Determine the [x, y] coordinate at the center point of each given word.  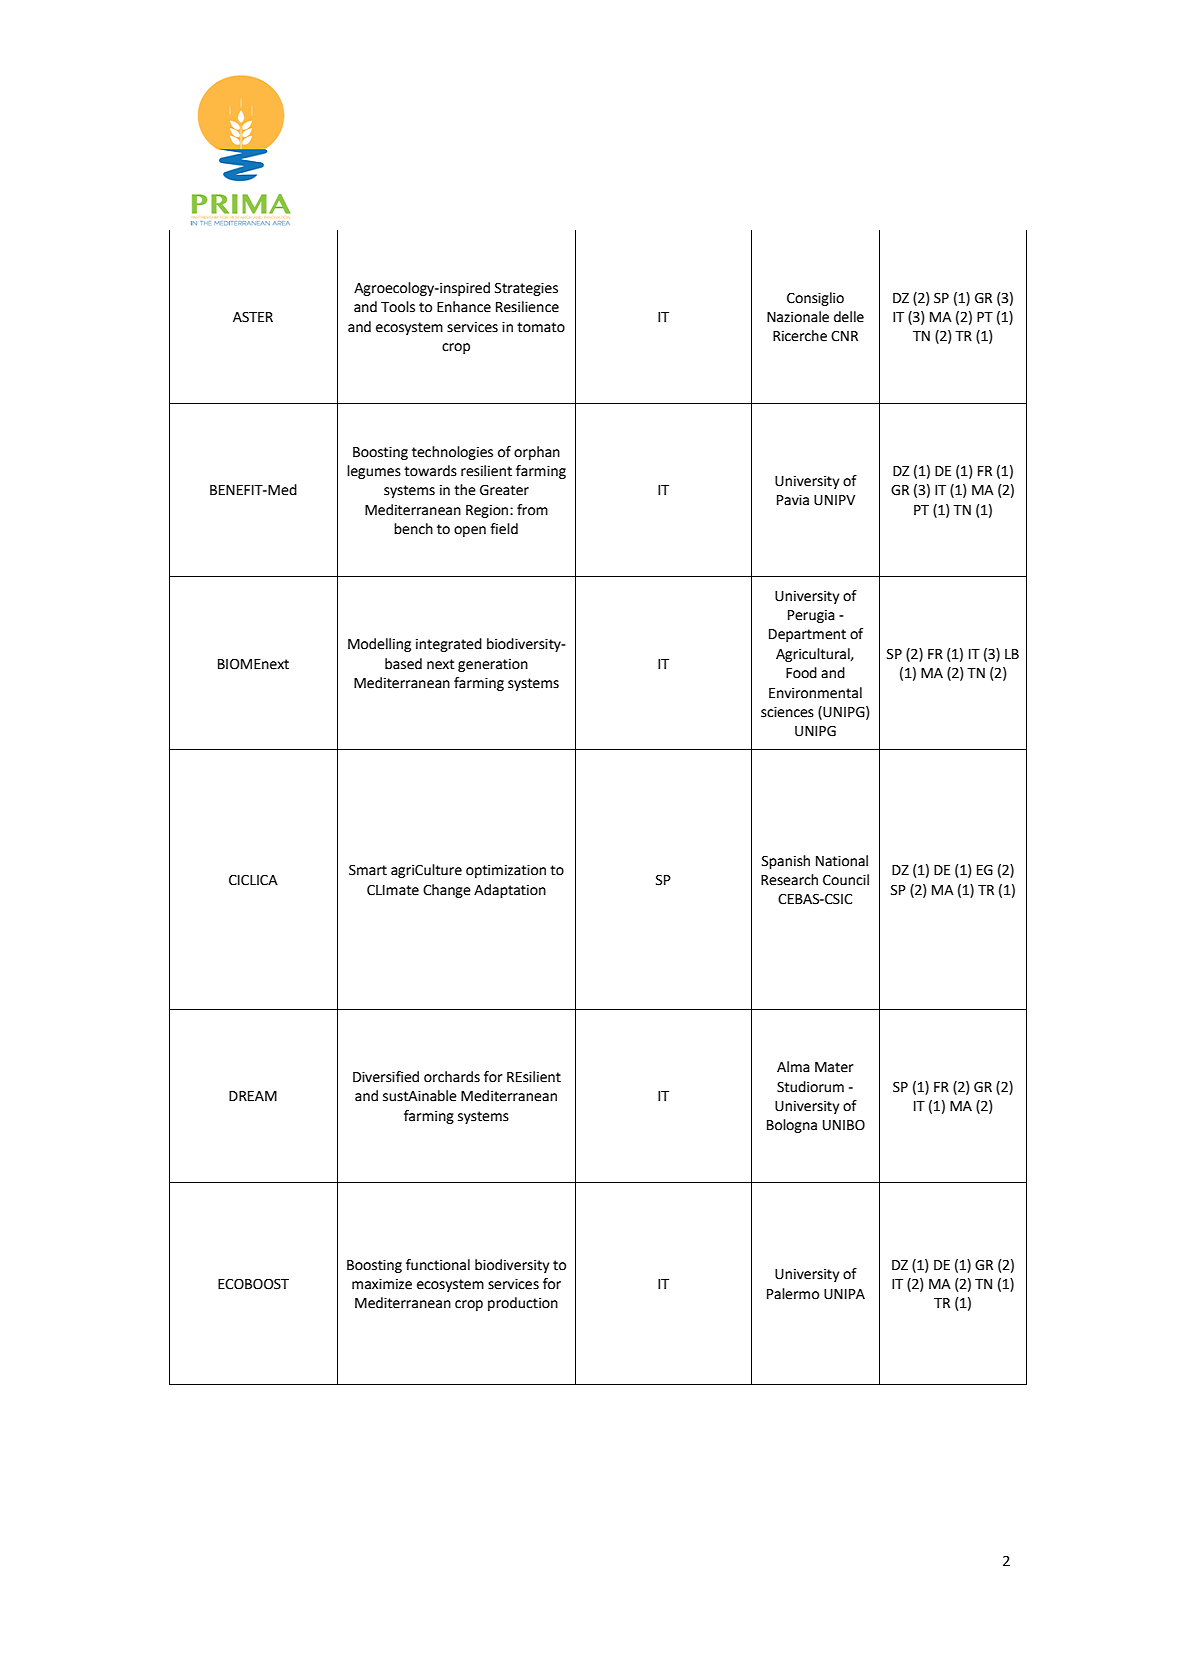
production [523, 1304]
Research [789, 880]
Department [807, 635]
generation [493, 665]
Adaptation [510, 891]
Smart [368, 870]
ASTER [253, 317]
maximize [382, 1284]
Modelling [379, 645]
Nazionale [798, 317]
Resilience [527, 307]
